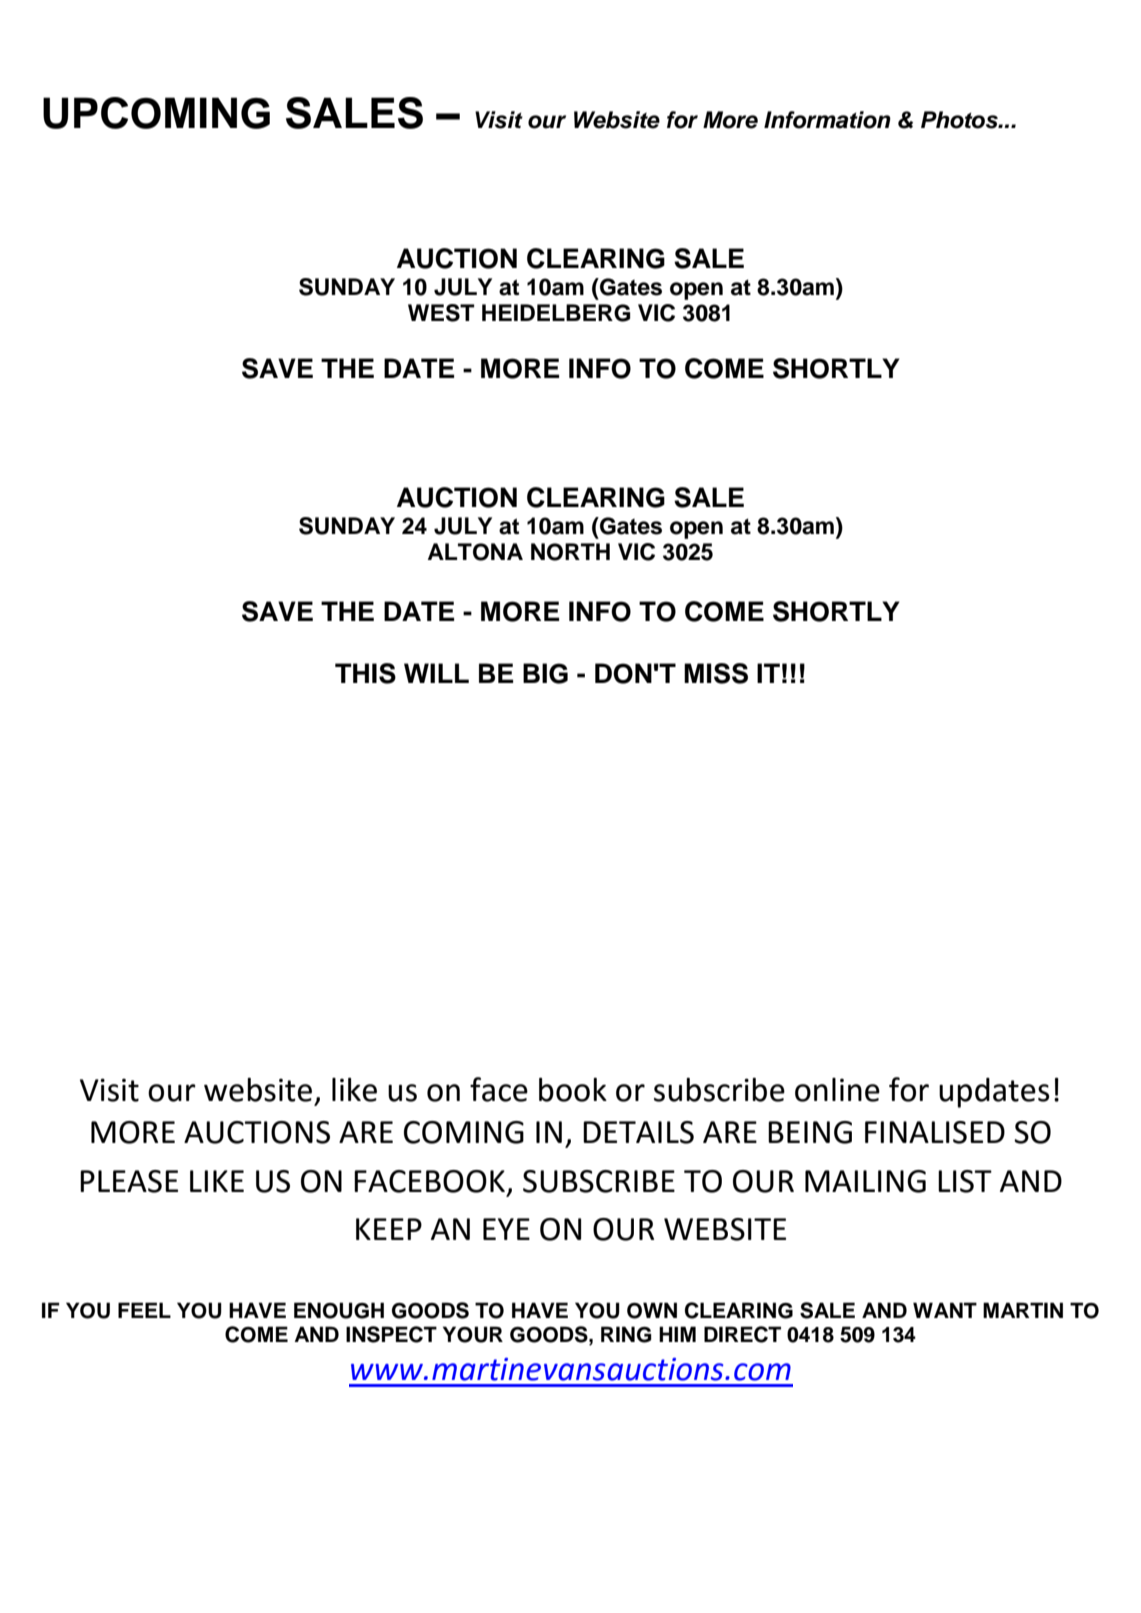 The width and height of the image is (1141, 1613). What do you see at coordinates (144, 1310) in the image?
I see `FEEL` at bounding box center [144, 1310].
